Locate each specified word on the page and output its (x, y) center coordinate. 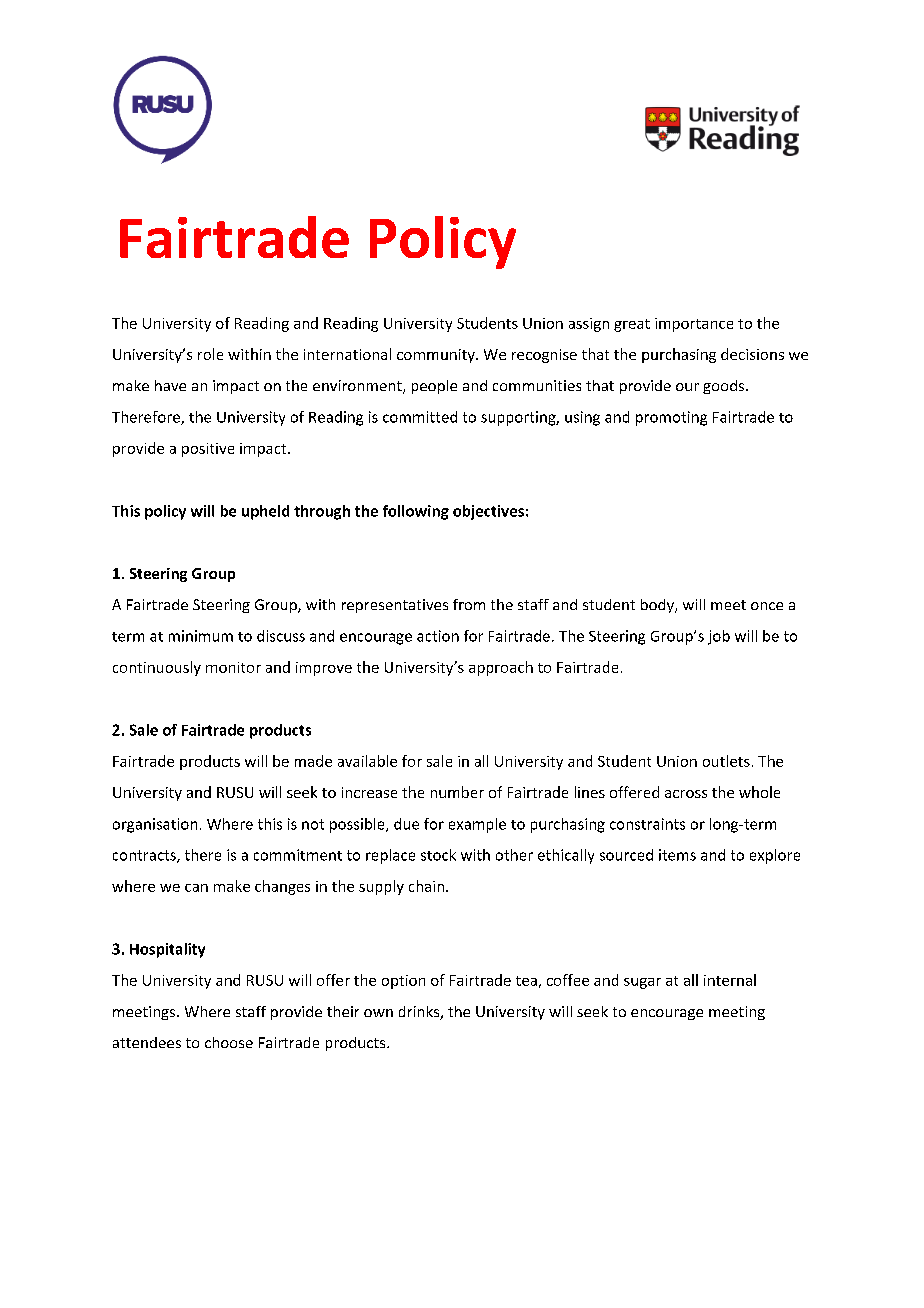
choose (229, 1042)
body (658, 606)
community (437, 356)
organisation (155, 825)
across (686, 794)
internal (730, 980)
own (378, 1013)
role (210, 354)
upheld (265, 512)
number (457, 792)
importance (694, 325)
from (469, 604)
